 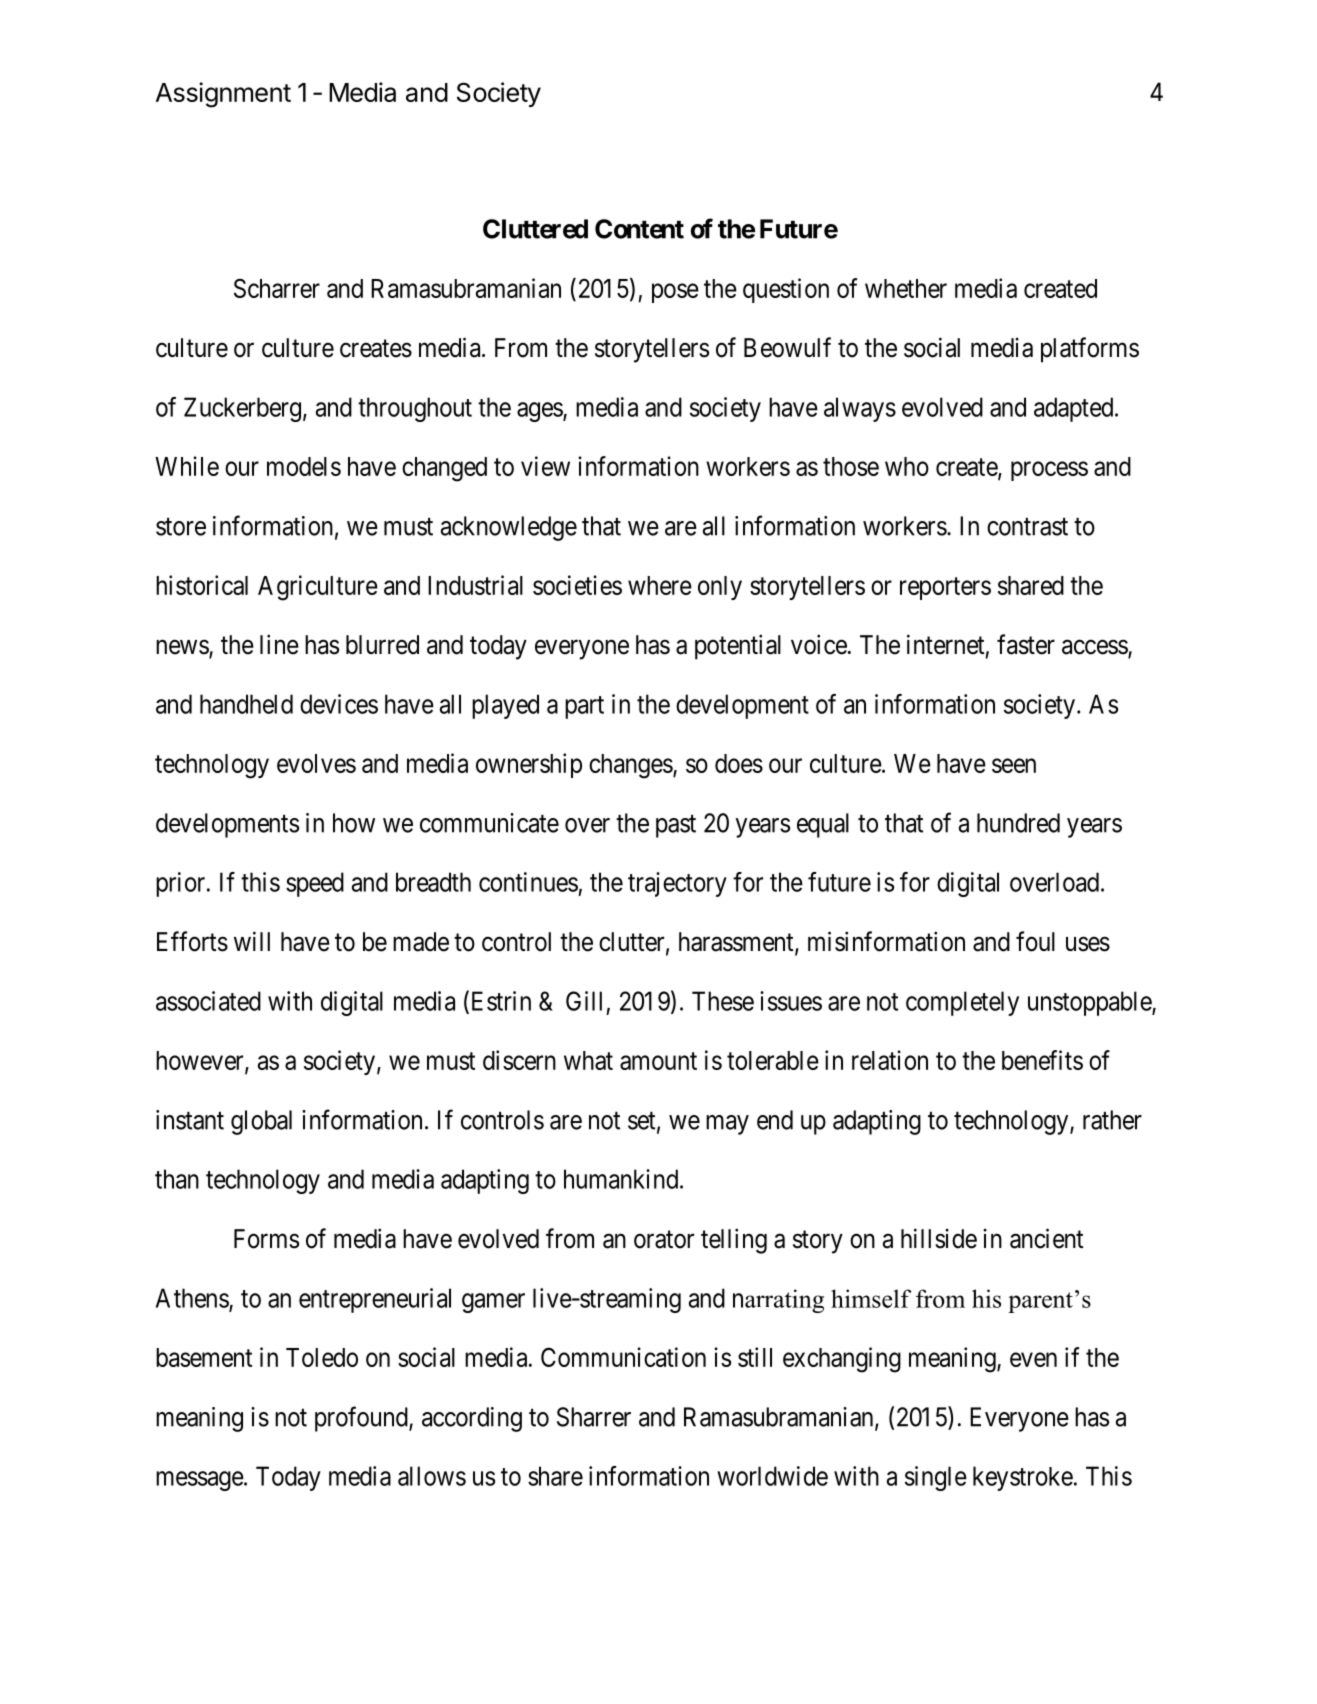 I want to click on Assignment, so click(x=223, y=95).
